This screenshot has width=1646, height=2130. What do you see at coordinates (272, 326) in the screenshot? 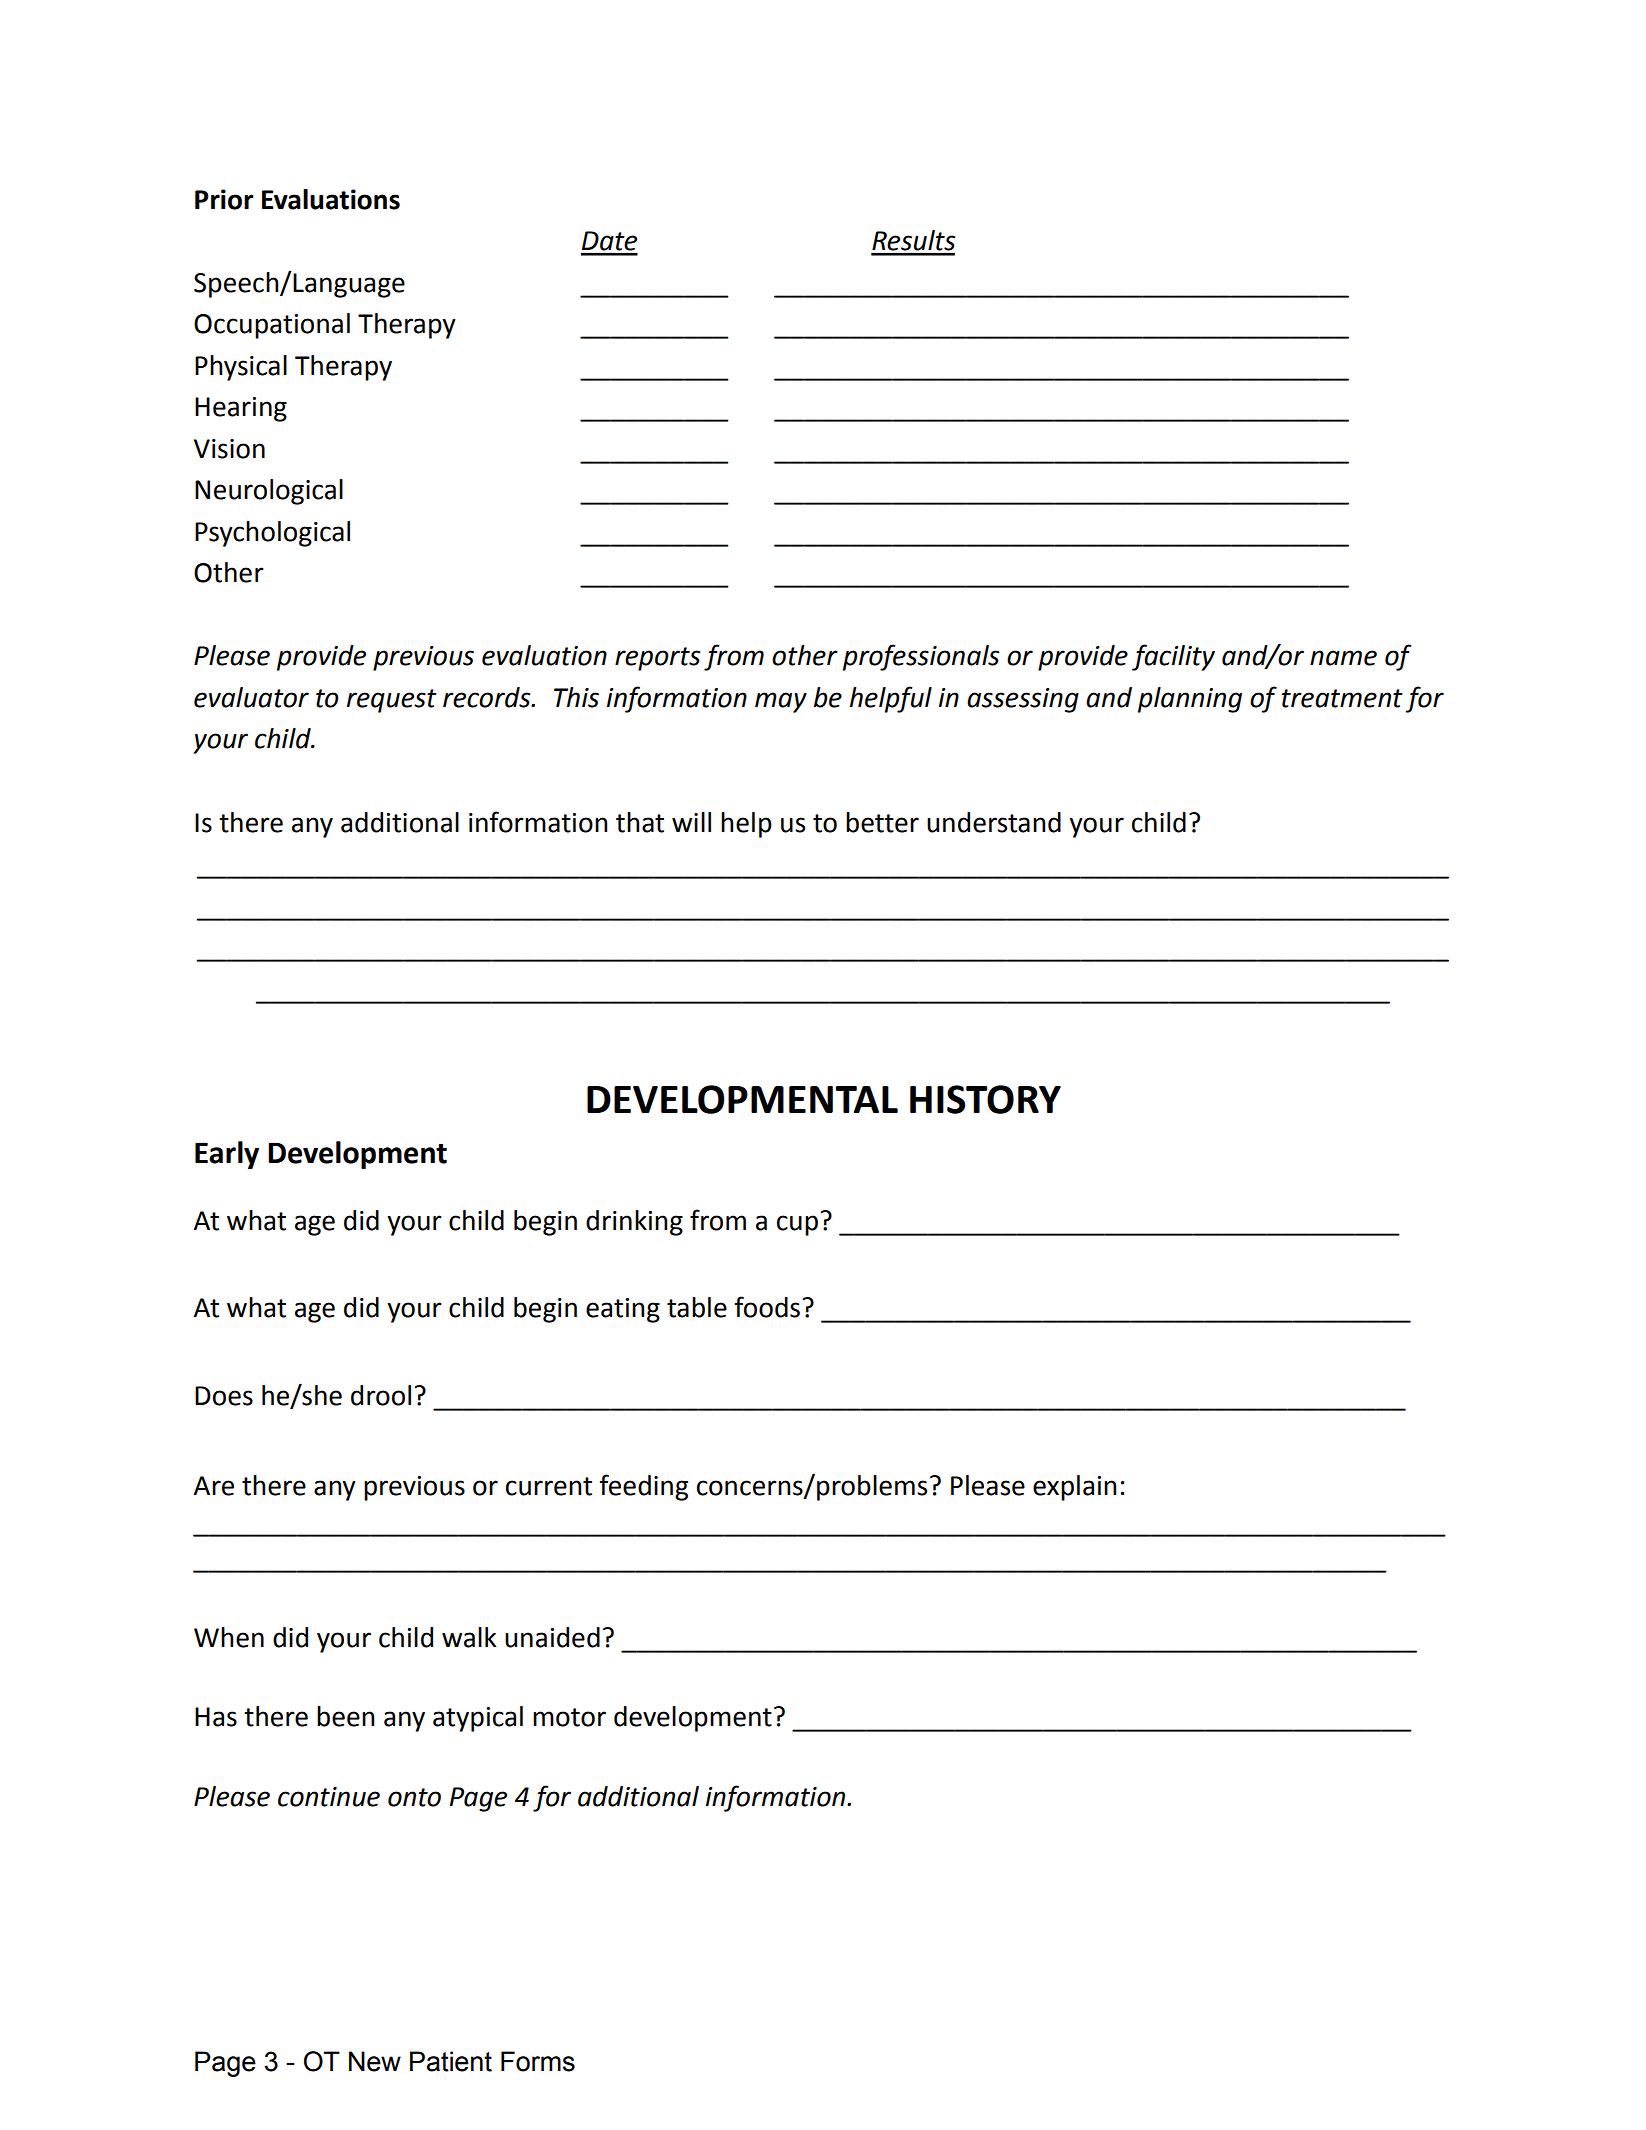
I see `Occupational` at bounding box center [272, 326].
